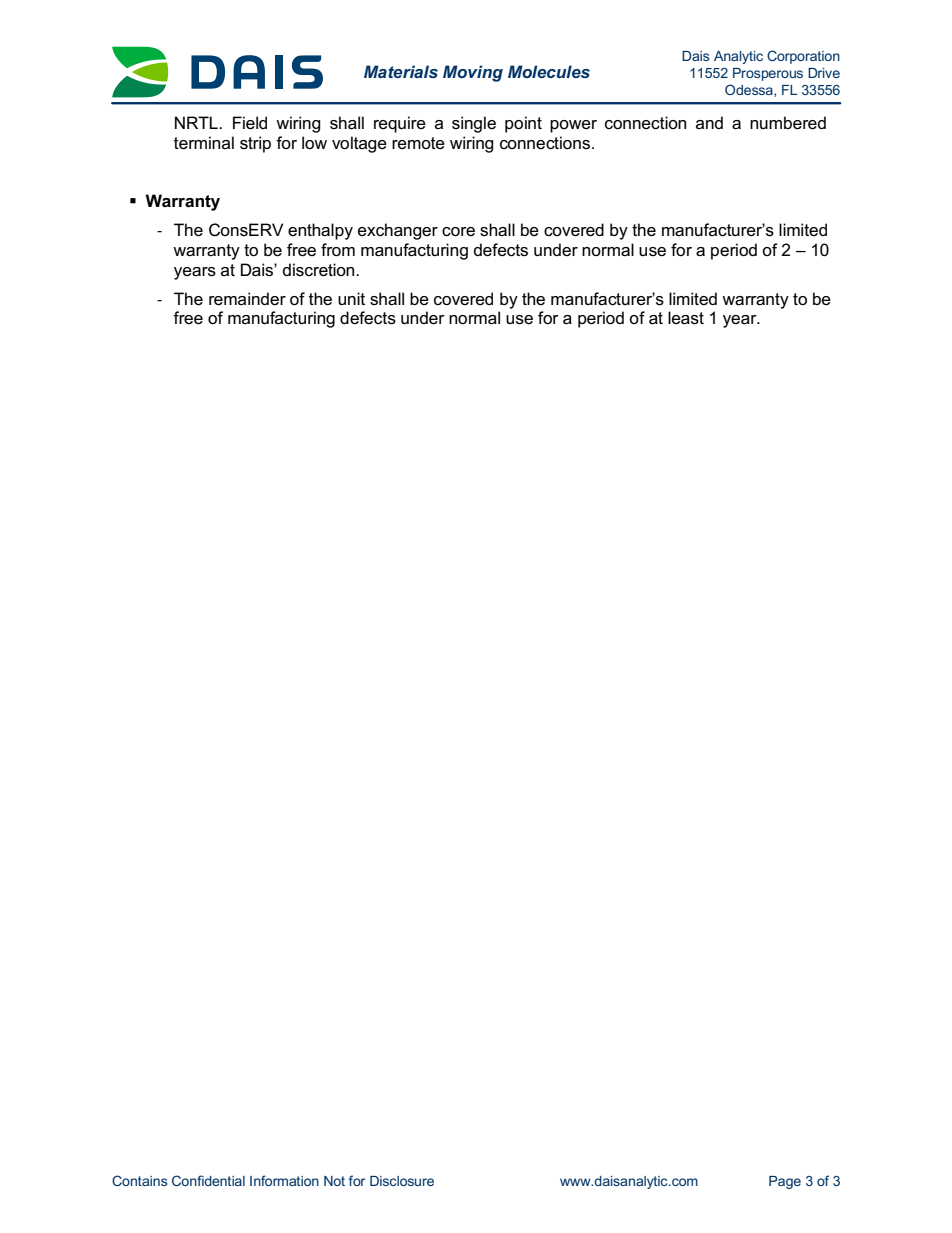  I want to click on remainder, so click(247, 299).
